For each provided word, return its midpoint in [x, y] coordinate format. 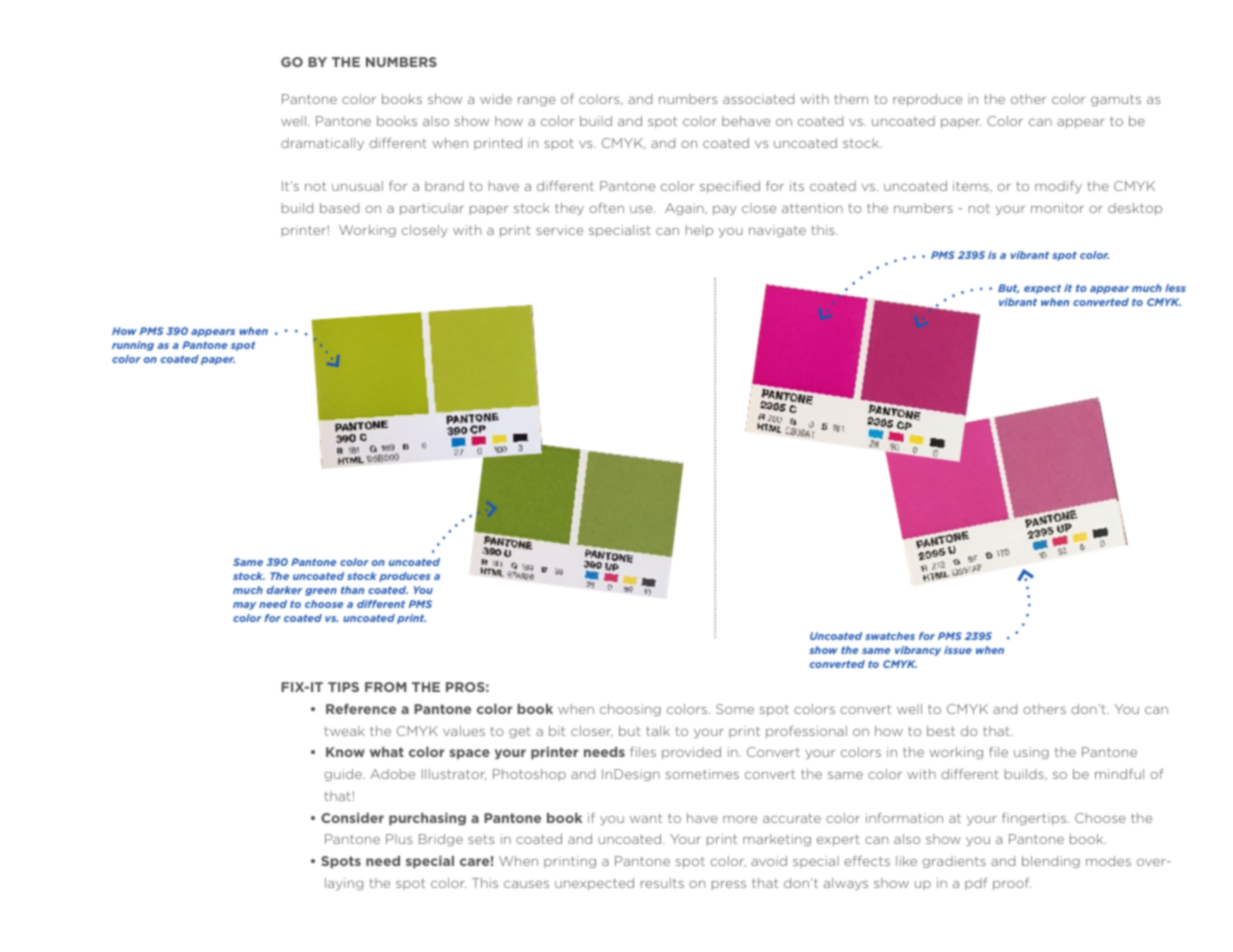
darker [284, 590]
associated [758, 99]
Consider [352, 818]
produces [404, 577]
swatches [890, 636]
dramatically [322, 144]
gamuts [1116, 100]
